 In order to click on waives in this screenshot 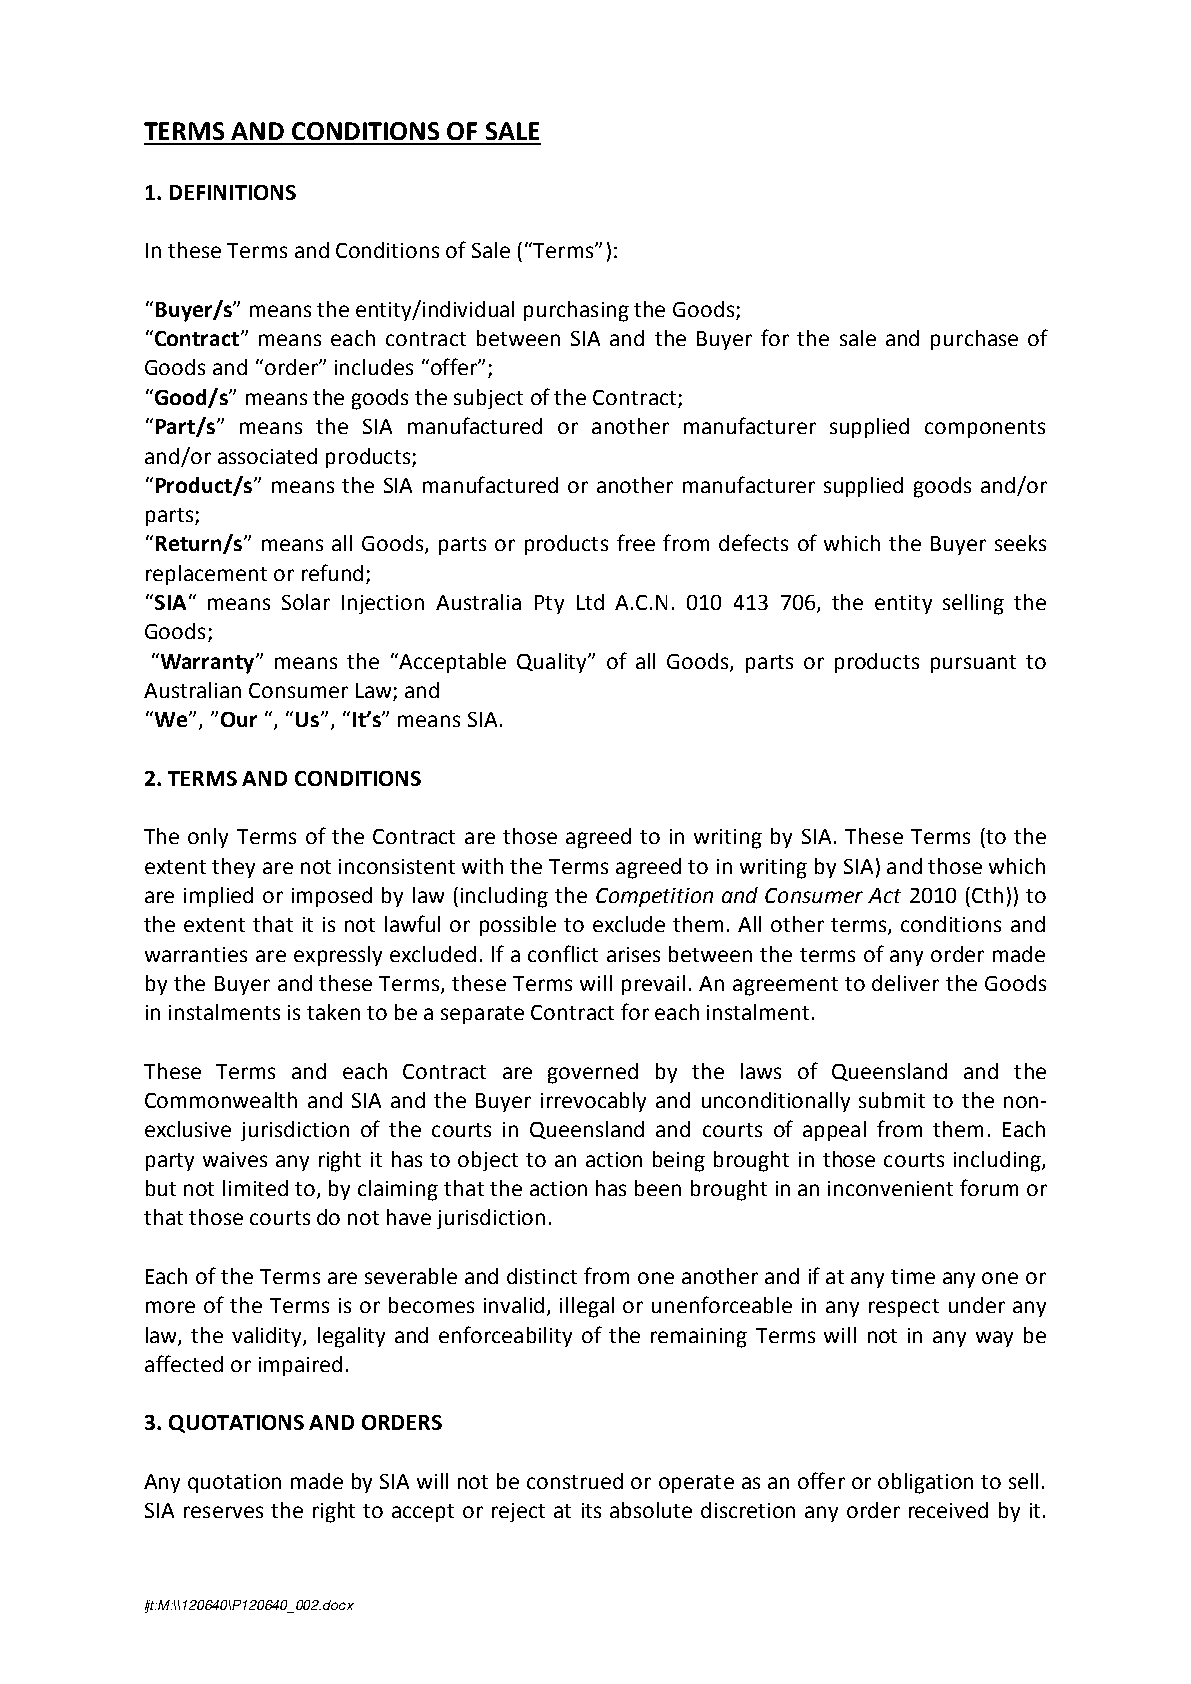, I will do `click(235, 1159)`.
